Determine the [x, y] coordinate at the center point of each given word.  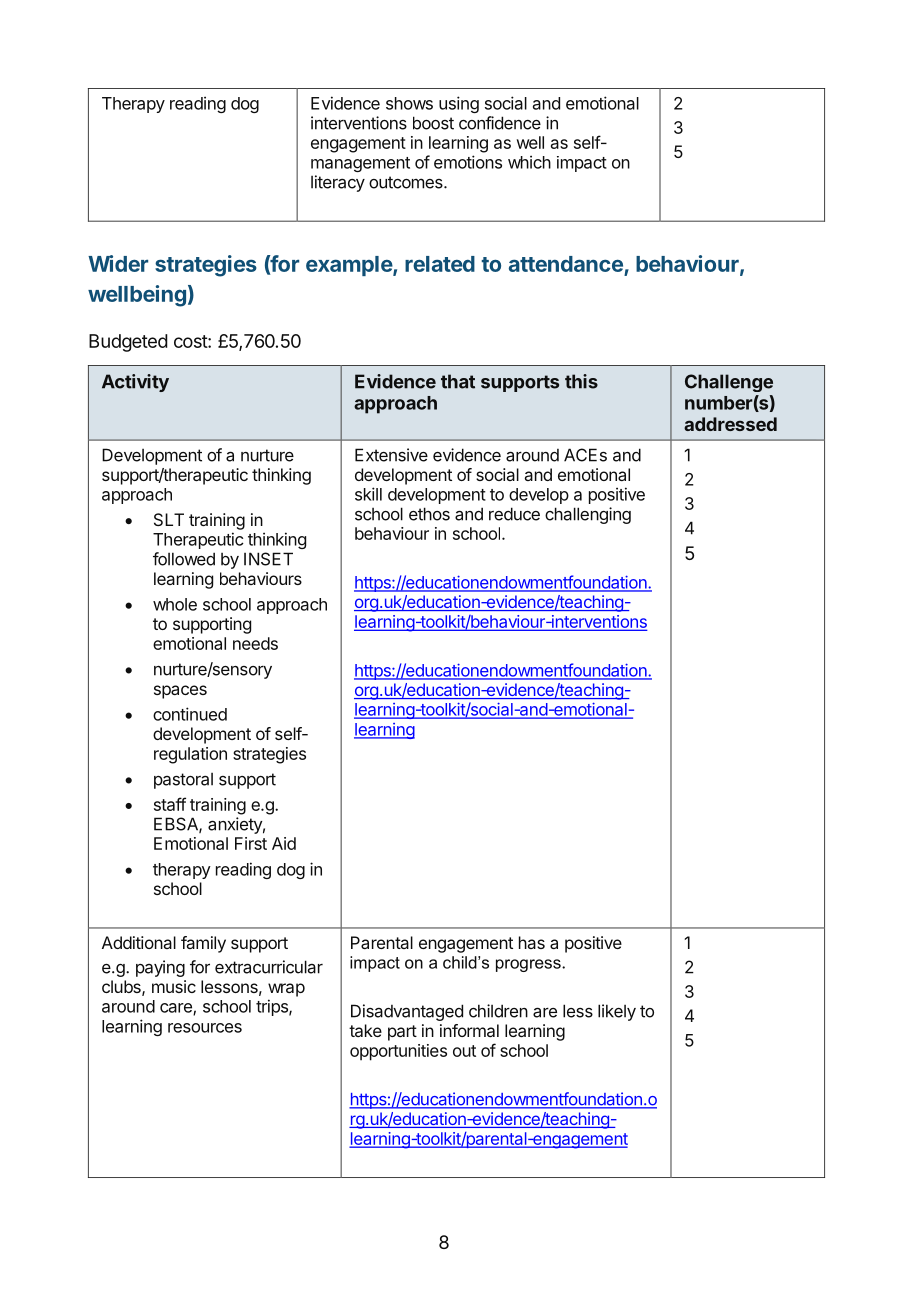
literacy [338, 183]
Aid [284, 843]
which [529, 162]
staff [170, 804]
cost [191, 341]
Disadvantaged [407, 1012]
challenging [588, 515]
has [532, 942]
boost [433, 123]
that [458, 381]
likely [617, 1012]
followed [184, 559]
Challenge [729, 383]
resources [205, 1028]
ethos [429, 514]
